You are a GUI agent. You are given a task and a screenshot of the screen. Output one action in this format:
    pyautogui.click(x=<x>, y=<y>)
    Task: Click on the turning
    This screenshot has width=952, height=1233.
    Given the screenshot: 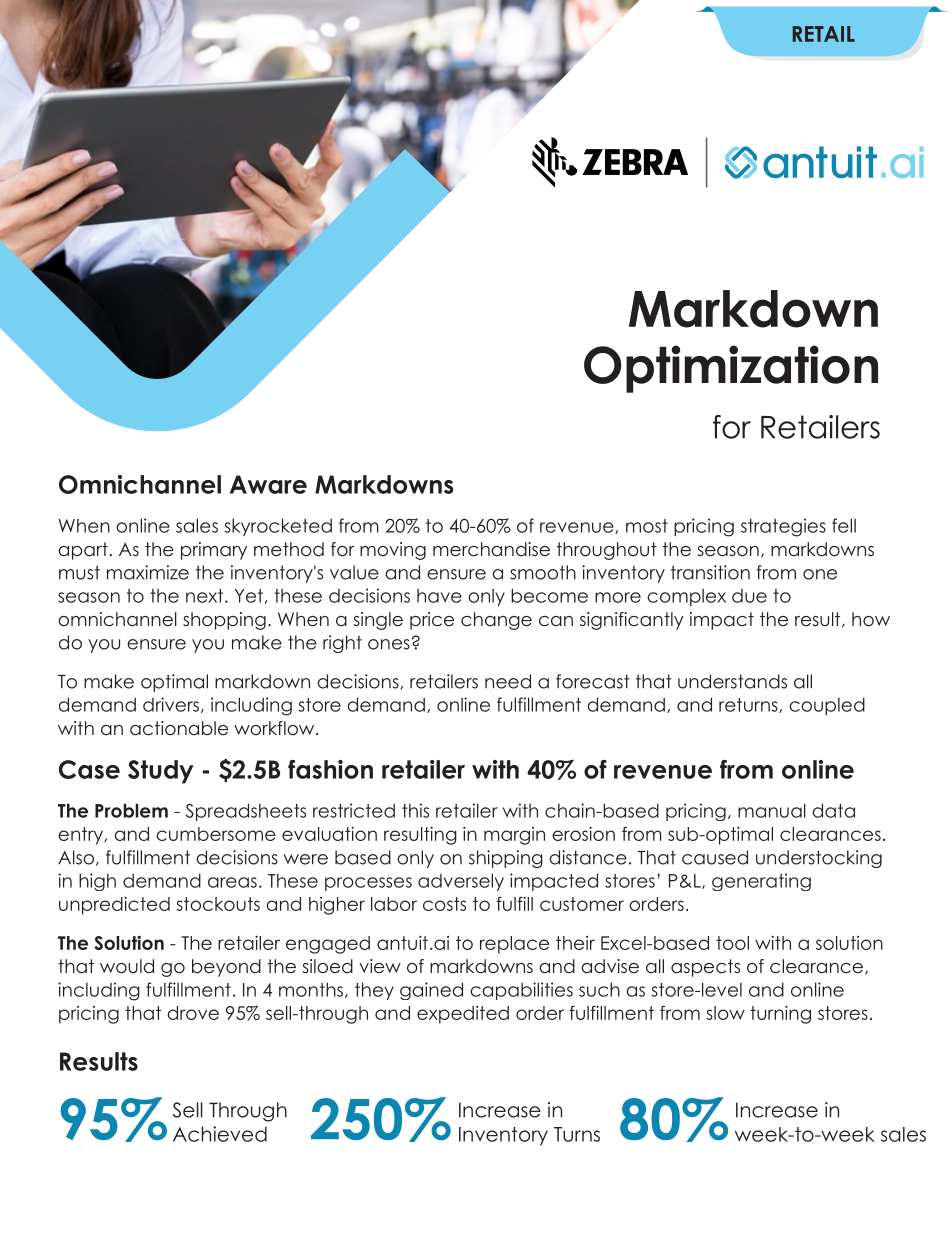 What is the action you would take?
    pyautogui.click(x=780, y=1015)
